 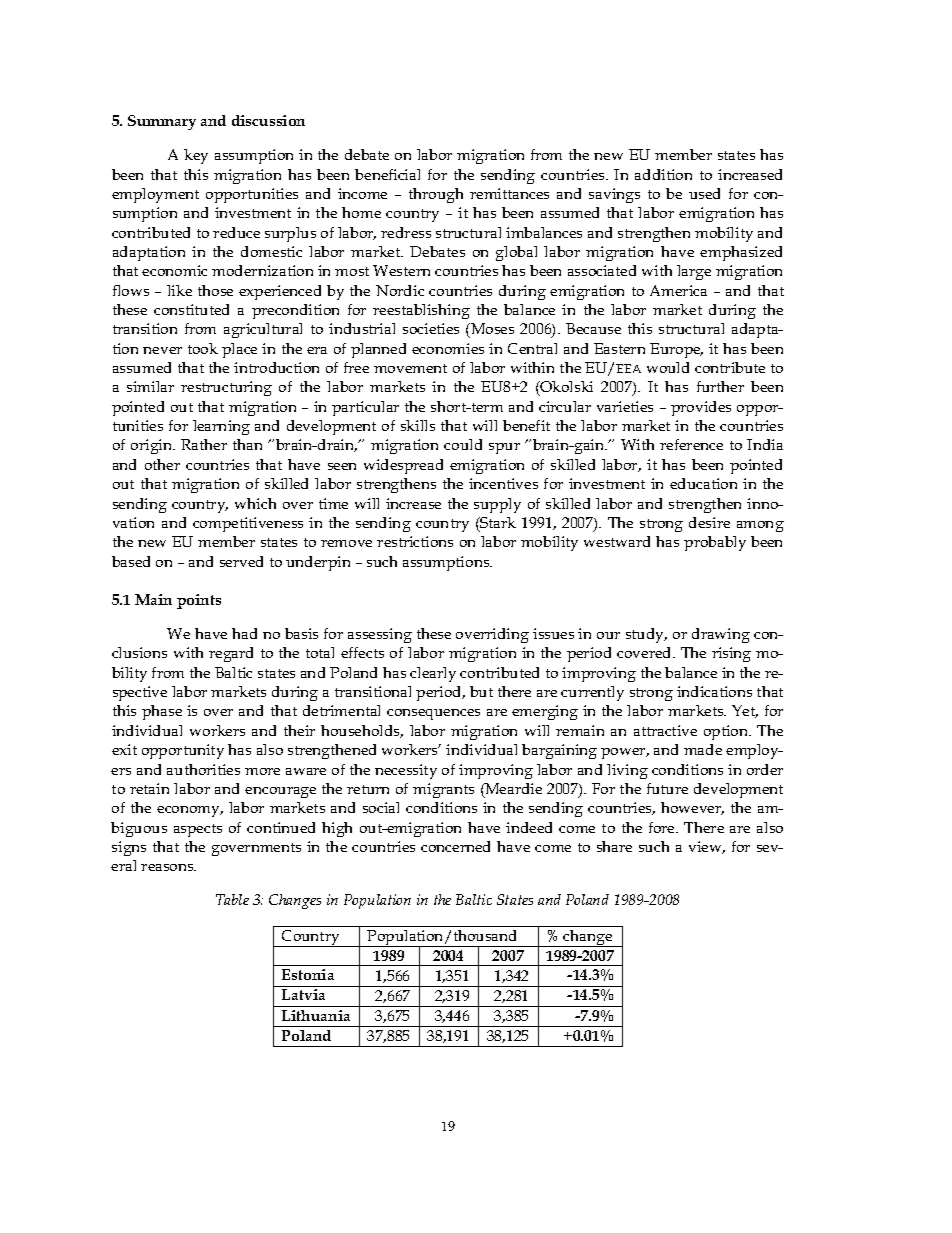 I want to click on probably, so click(x=715, y=543).
